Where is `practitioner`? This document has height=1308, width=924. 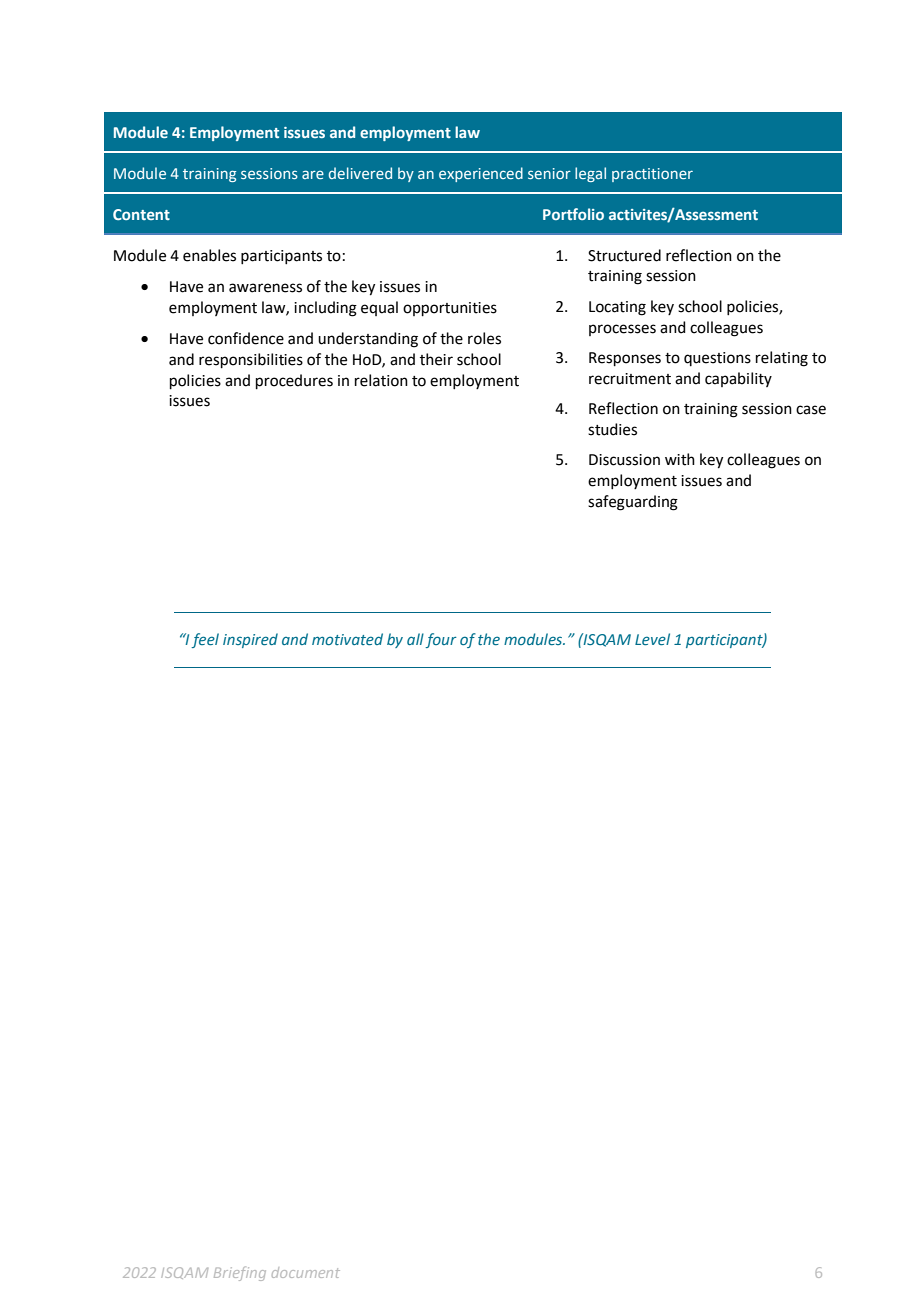 practitioner is located at coordinates (652, 175).
